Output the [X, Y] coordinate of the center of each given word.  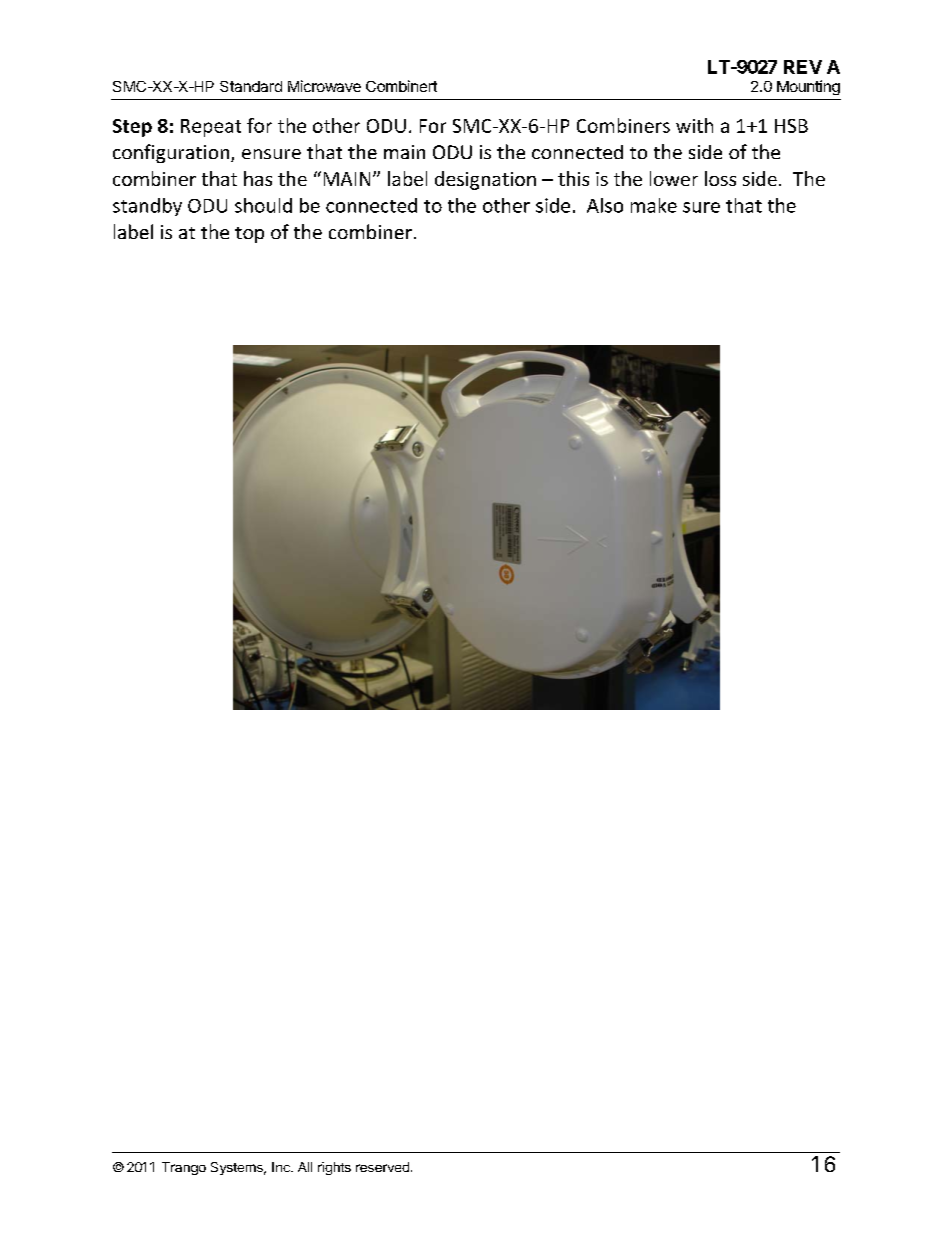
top [249, 235]
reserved [382, 1167]
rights [334, 1168]
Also [605, 205]
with [694, 125]
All [305, 1167]
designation [485, 180]
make [654, 205]
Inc [282, 1167]
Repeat [211, 128]
